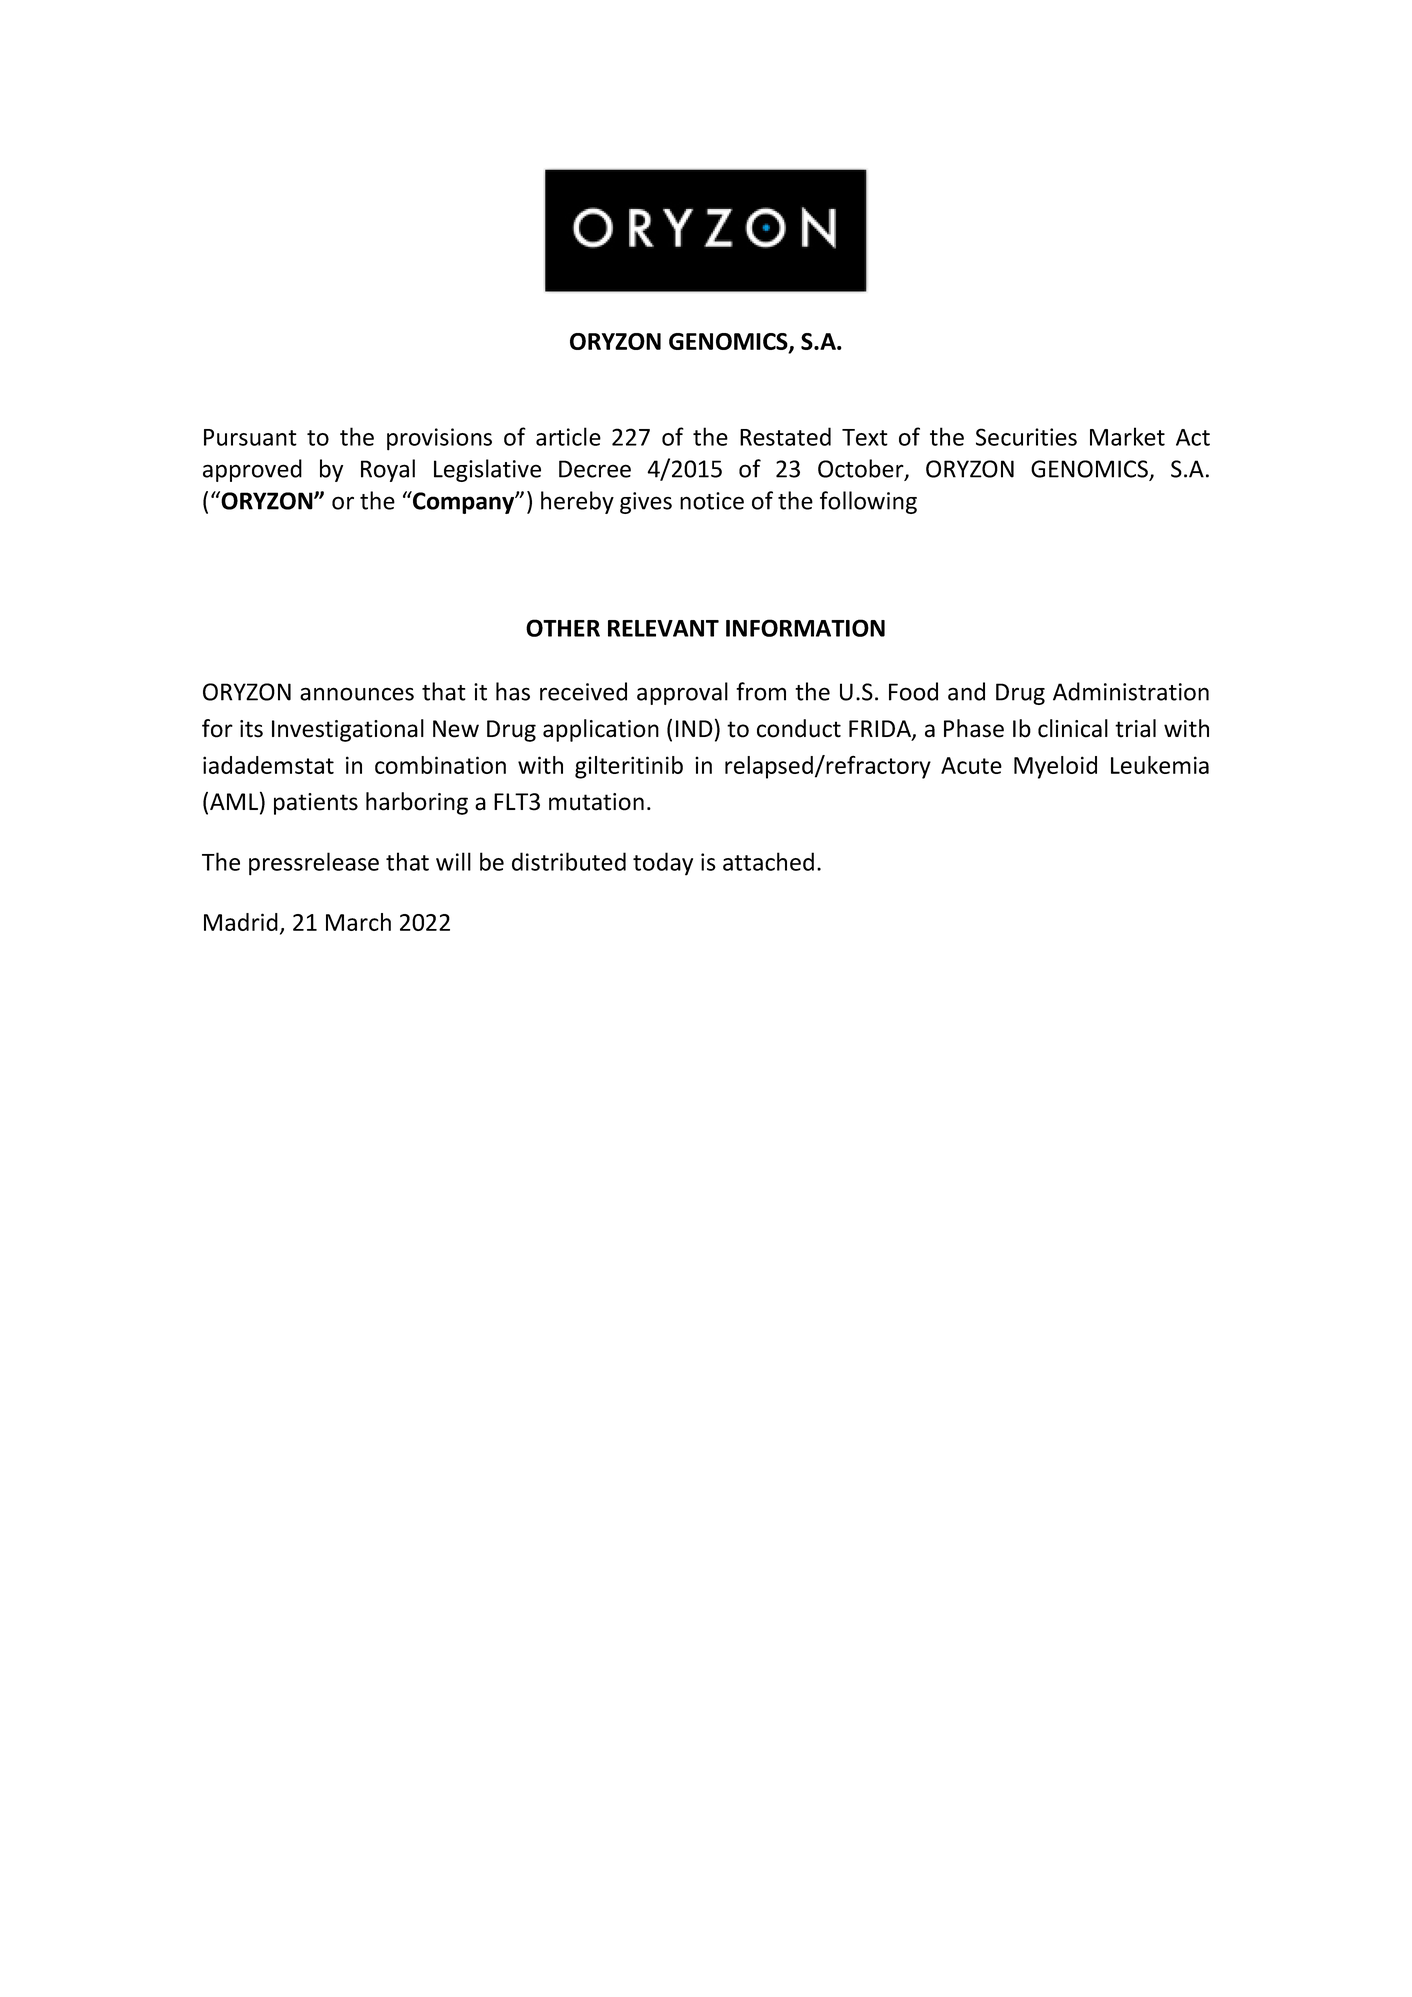  What do you see at coordinates (694, 728) in the screenshot?
I see `IND` at bounding box center [694, 728].
